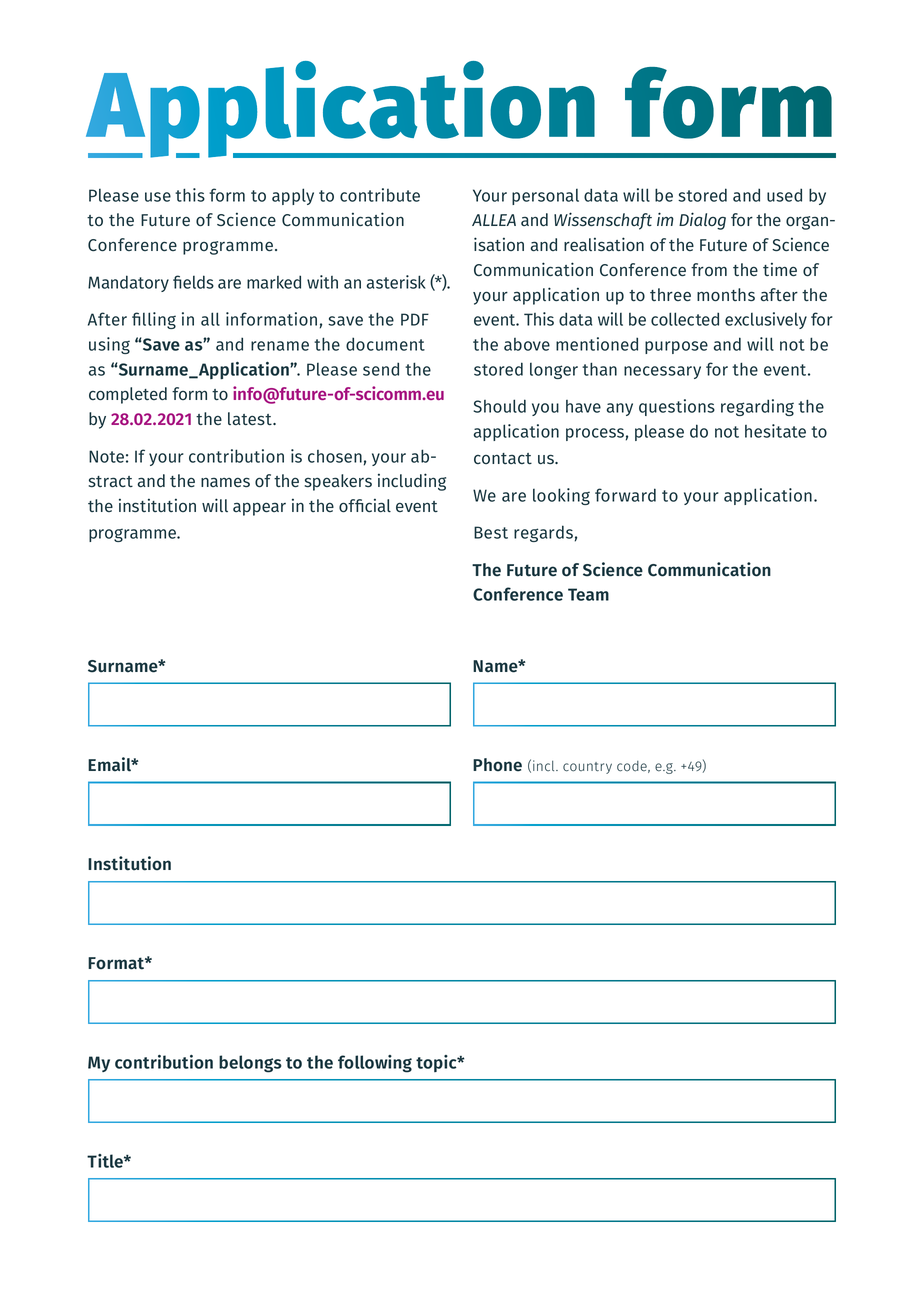 This image has width=924, height=1308. Describe the element at coordinates (491, 532) in the image. I see `Best` at that location.
